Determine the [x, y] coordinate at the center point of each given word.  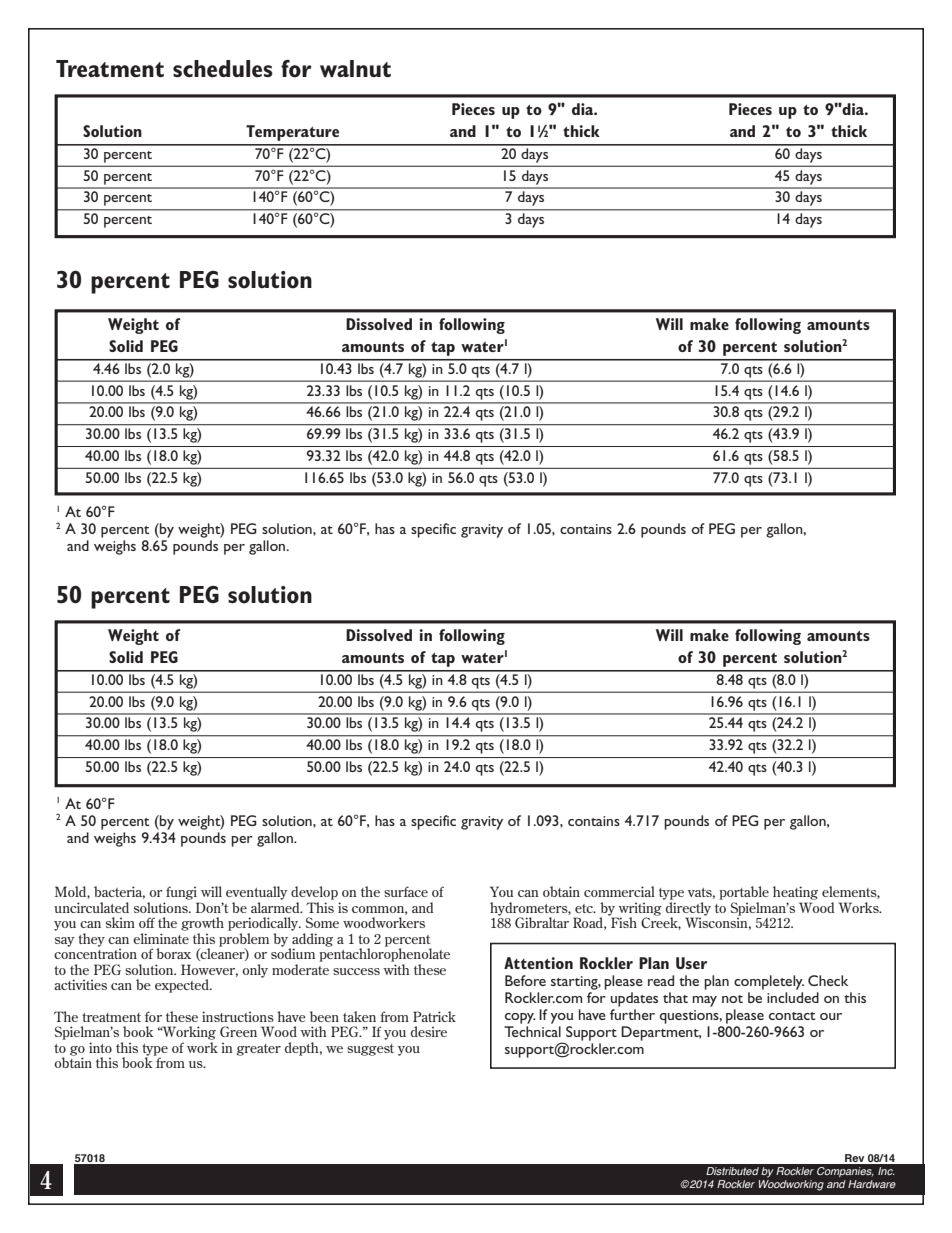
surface [406, 891]
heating [795, 893]
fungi [181, 893]
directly [687, 908]
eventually [257, 893]
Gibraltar [542, 922]
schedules [223, 68]
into [100, 1047]
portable [744, 893]
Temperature [292, 133]
